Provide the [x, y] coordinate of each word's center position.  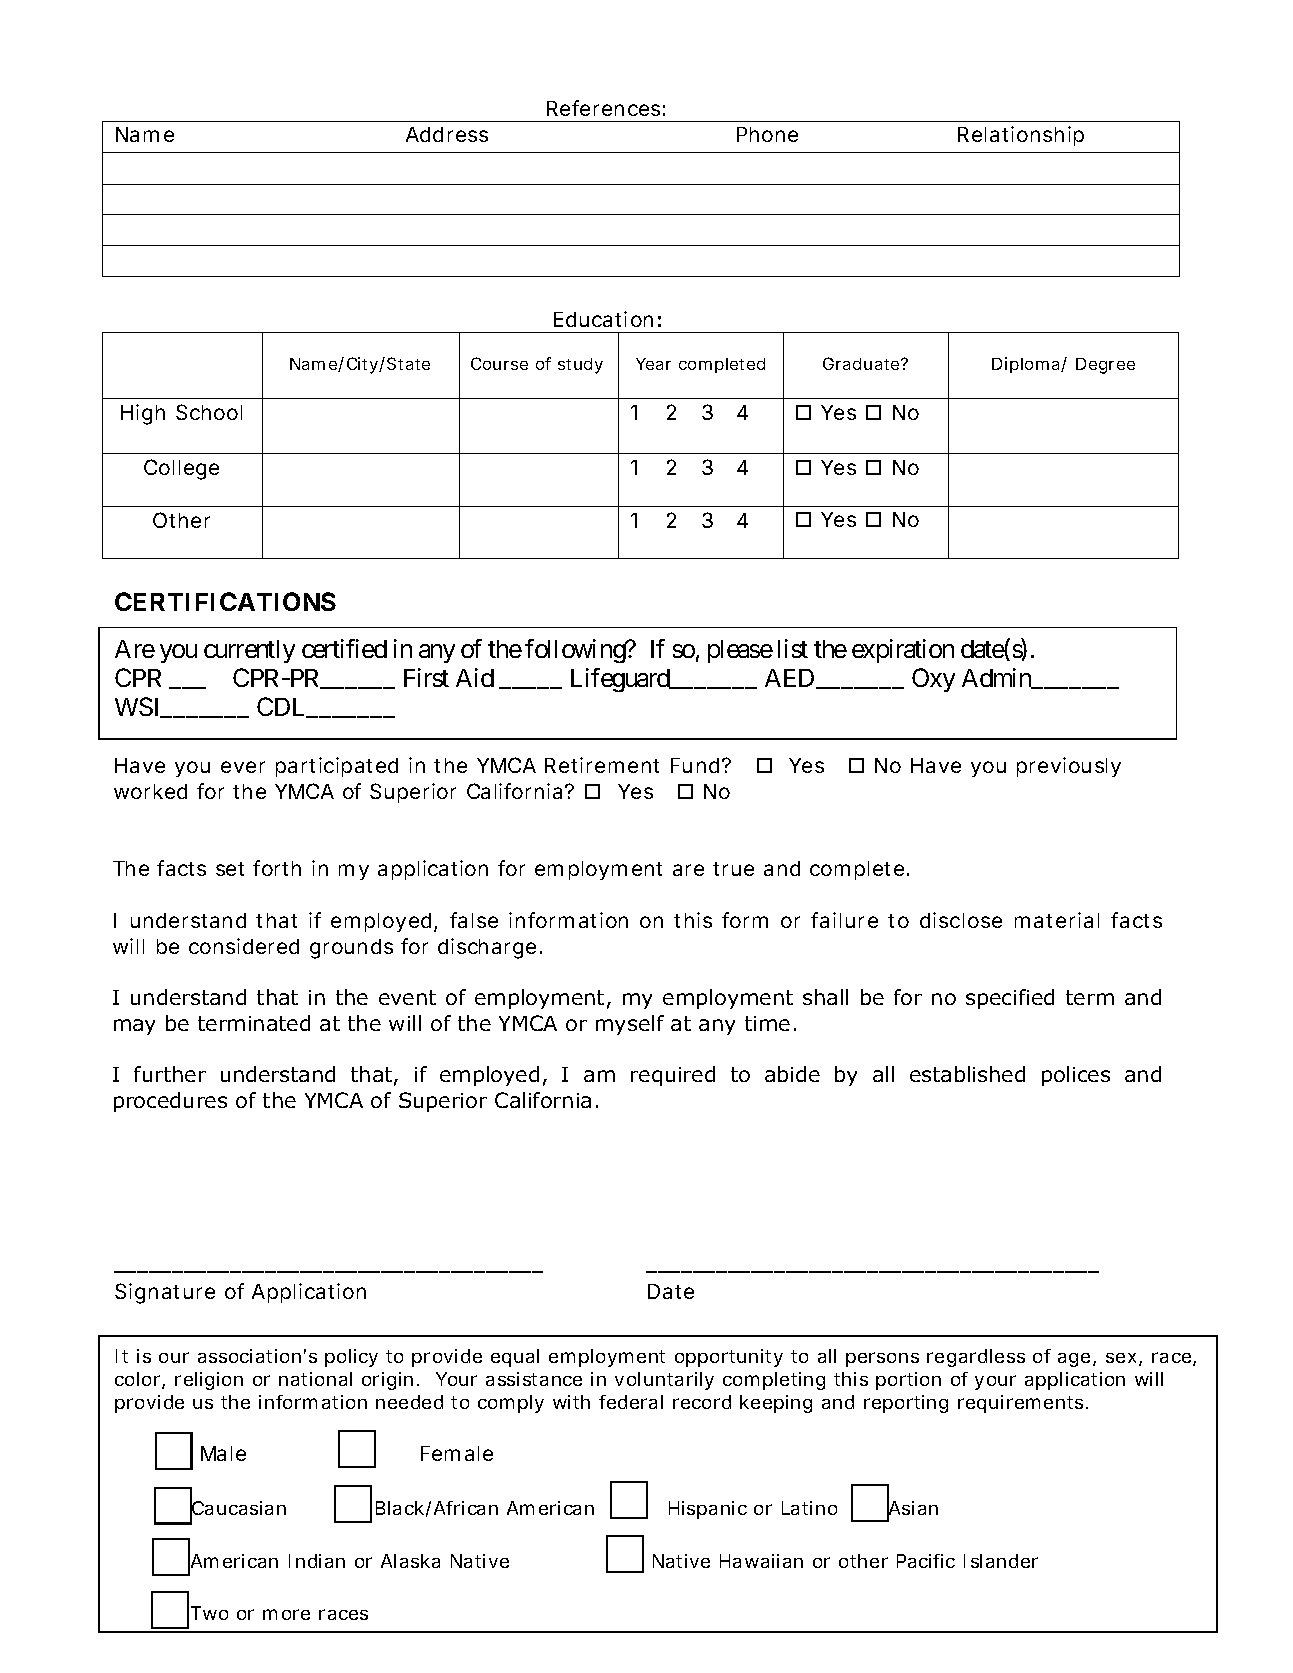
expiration [903, 651]
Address [447, 134]
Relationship [1021, 136]
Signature [165, 1293]
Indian [317, 1561]
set [230, 869]
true [733, 869]
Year [653, 364]
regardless [976, 1358]
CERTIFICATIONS [225, 601]
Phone [767, 134]
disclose [961, 920]
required [673, 1076]
